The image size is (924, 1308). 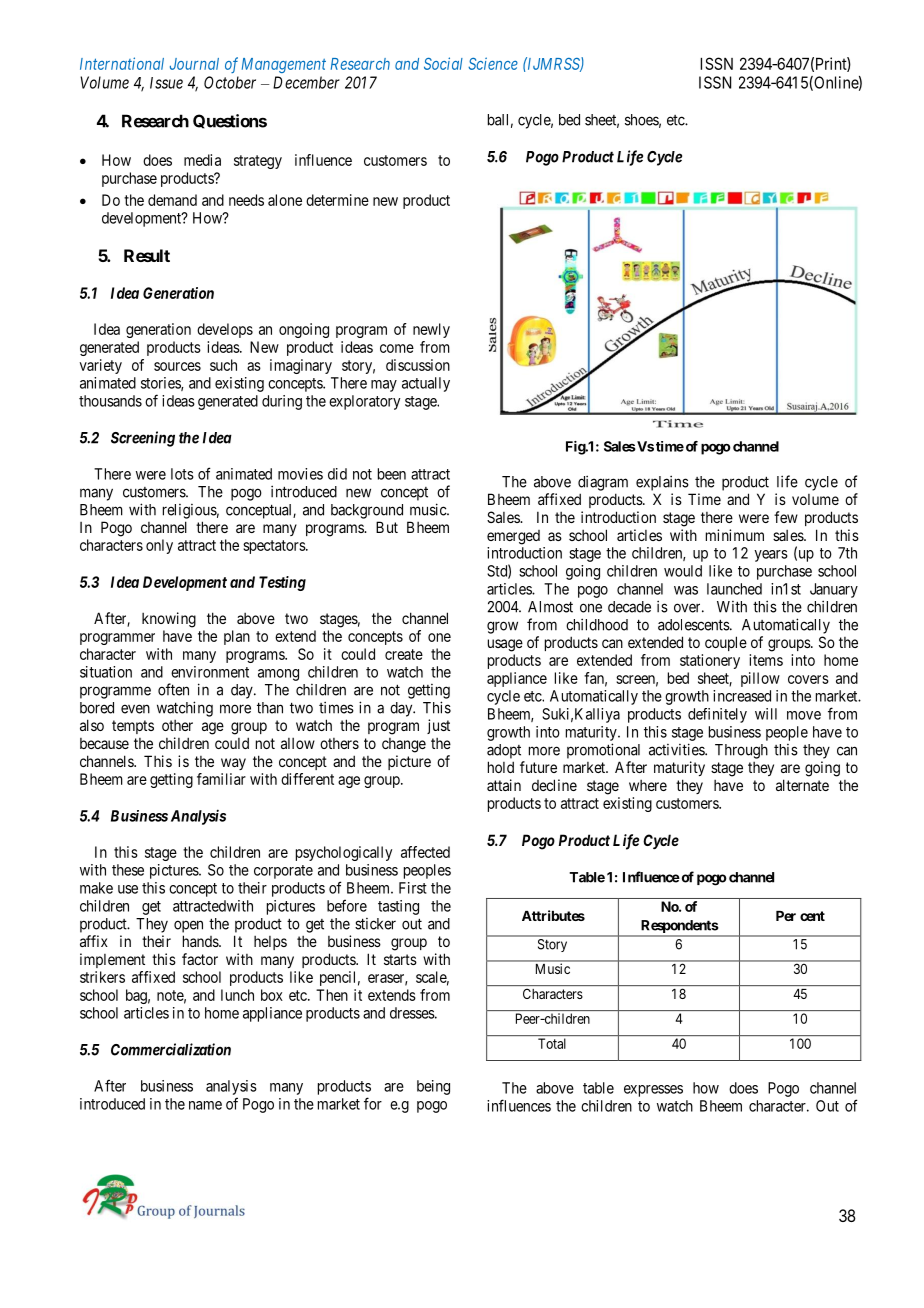 I want to click on emerged, so click(x=513, y=537).
